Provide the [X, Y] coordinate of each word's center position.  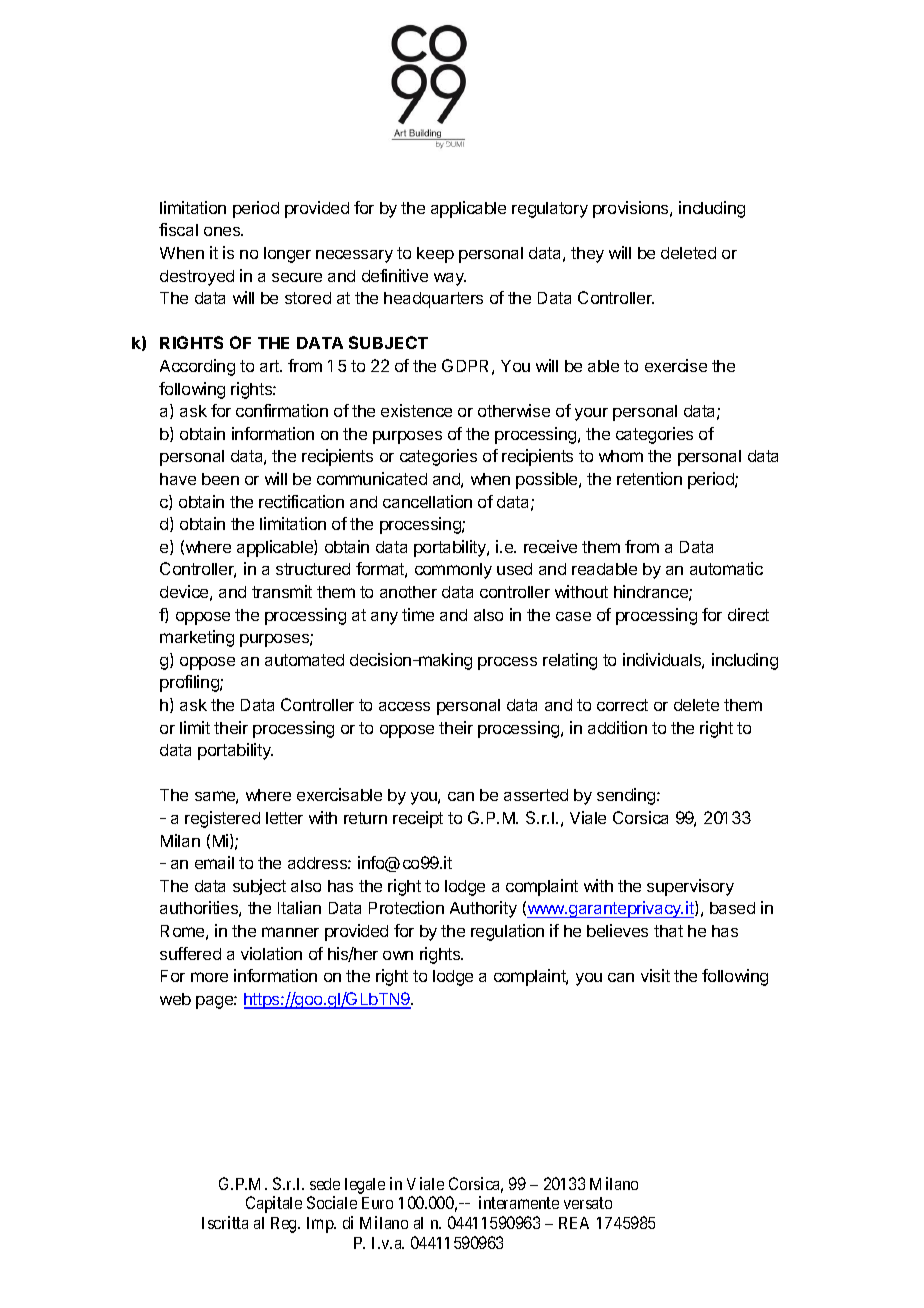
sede [325, 1184]
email [214, 862]
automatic [726, 568]
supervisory [690, 887]
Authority [483, 909]
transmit [282, 591]
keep [435, 255]
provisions [632, 209]
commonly [453, 571]
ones [223, 231]
